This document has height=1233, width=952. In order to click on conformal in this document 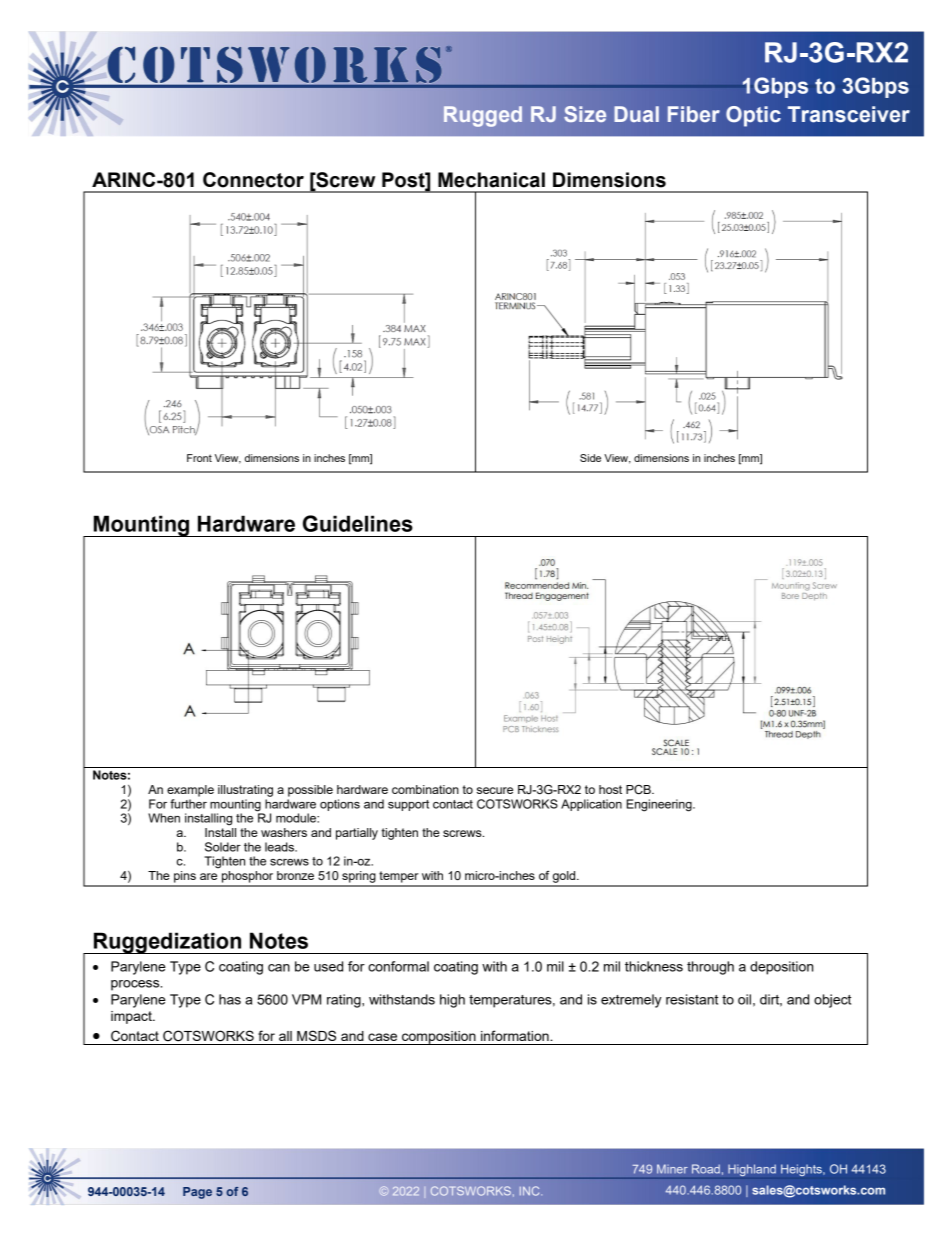, I will do `click(398, 966)`.
